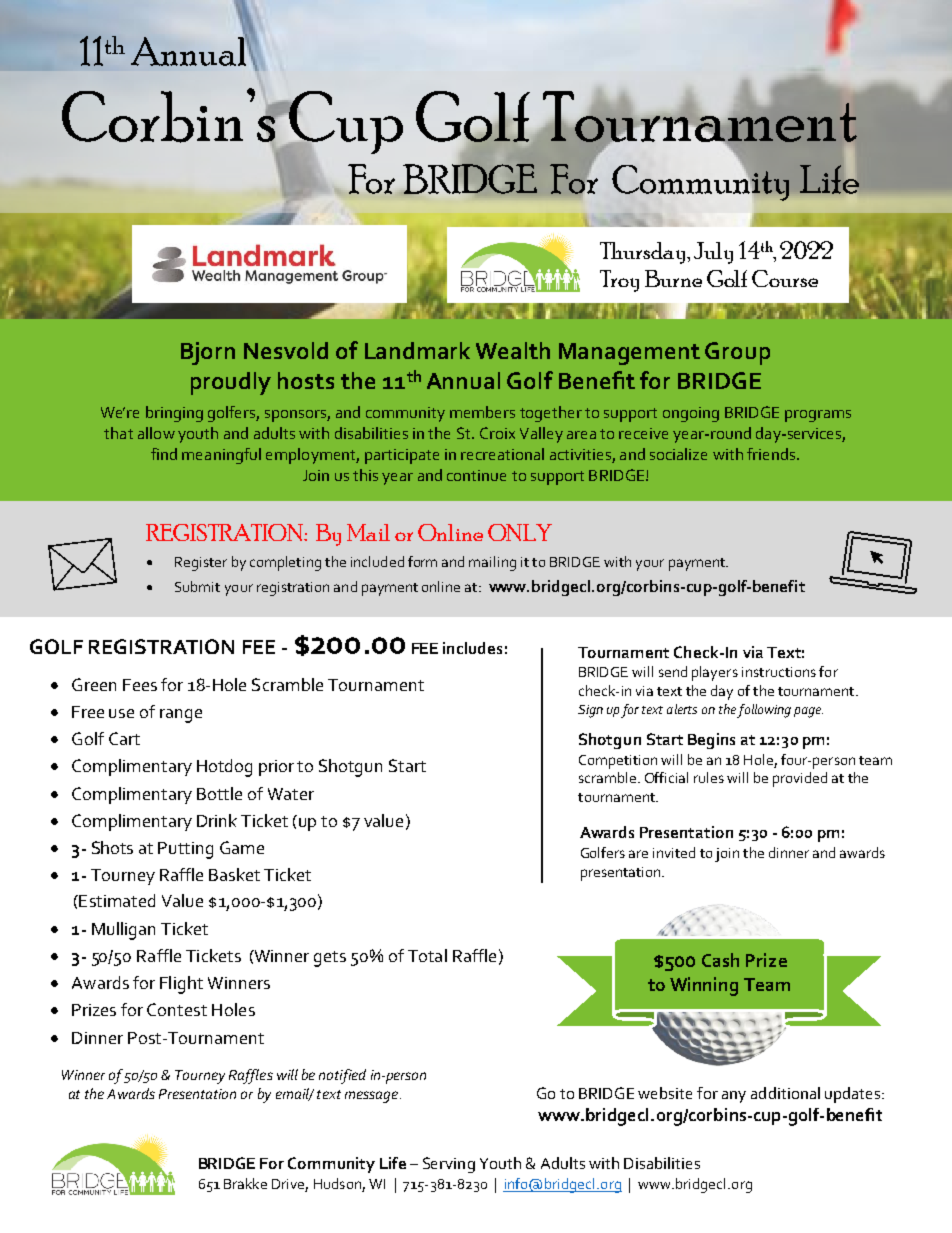 The width and height of the page is (952, 1233). I want to click on Serving, so click(449, 1165).
